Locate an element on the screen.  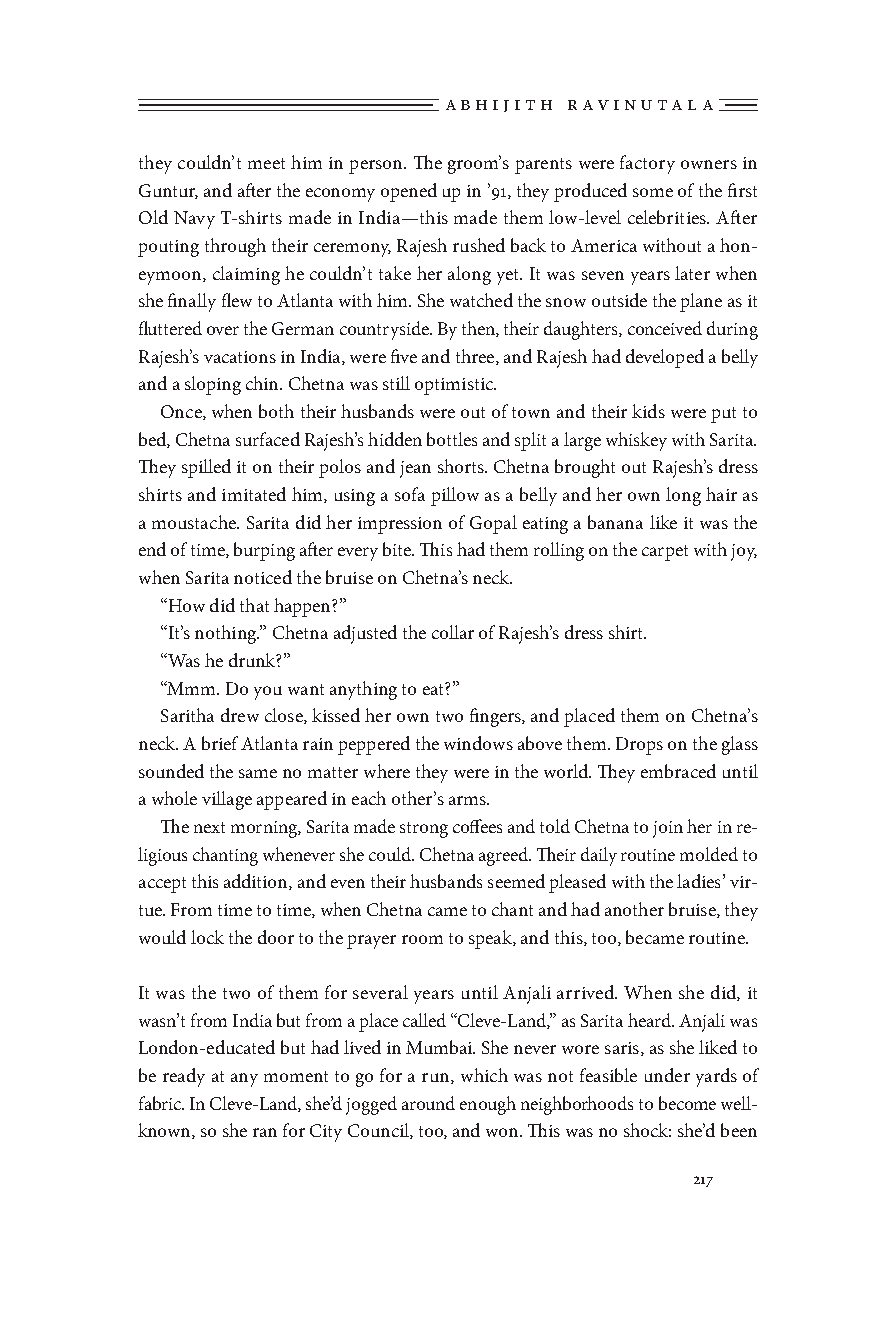
ready is located at coordinates (184, 1077).
